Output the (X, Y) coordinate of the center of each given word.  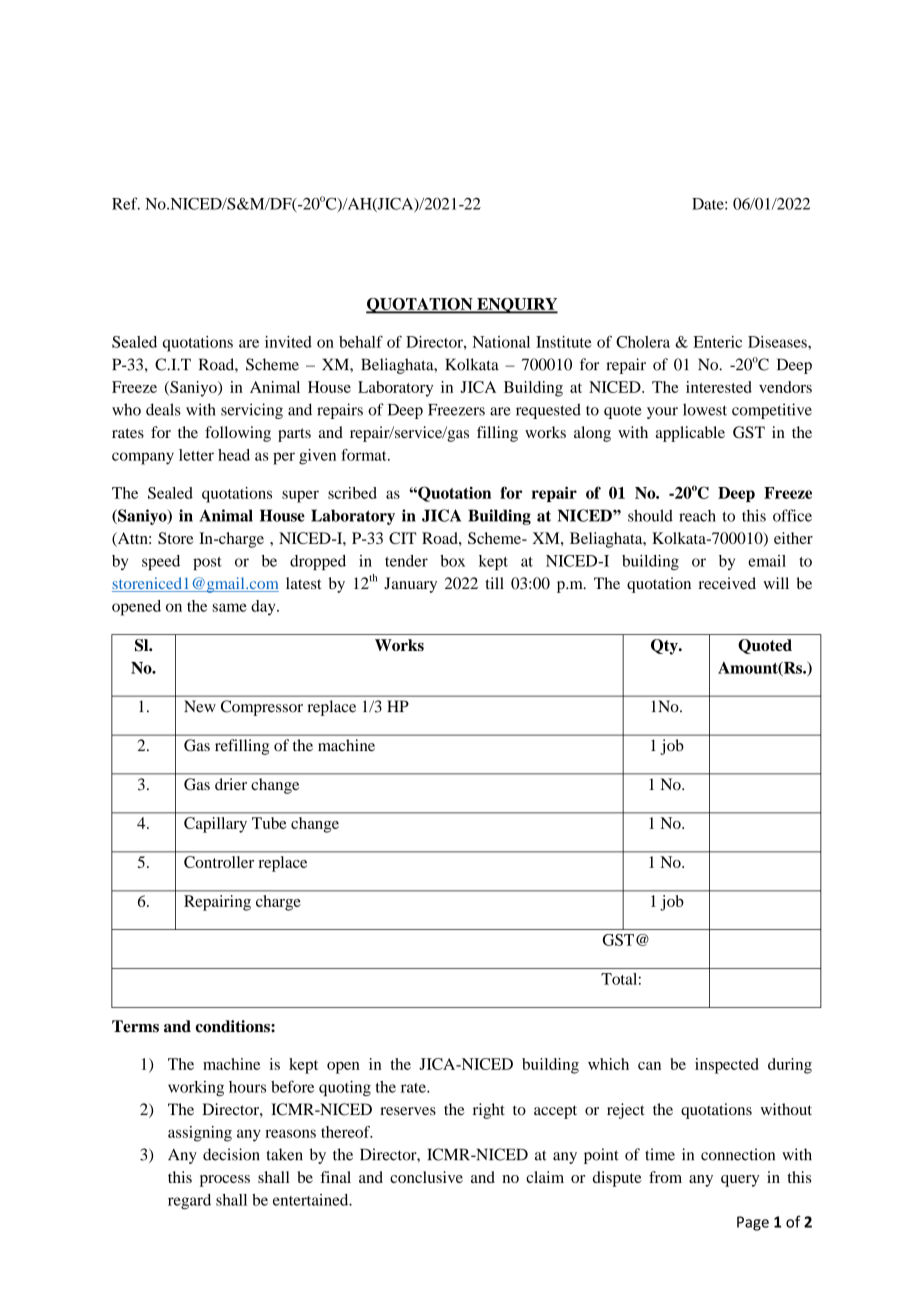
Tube (269, 823)
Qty (665, 647)
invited (288, 342)
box (452, 561)
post (207, 563)
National (501, 342)
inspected (727, 1066)
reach (697, 516)
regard (189, 1202)
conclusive (426, 1177)
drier (231, 784)
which (608, 1064)
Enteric (717, 342)
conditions (234, 1026)
